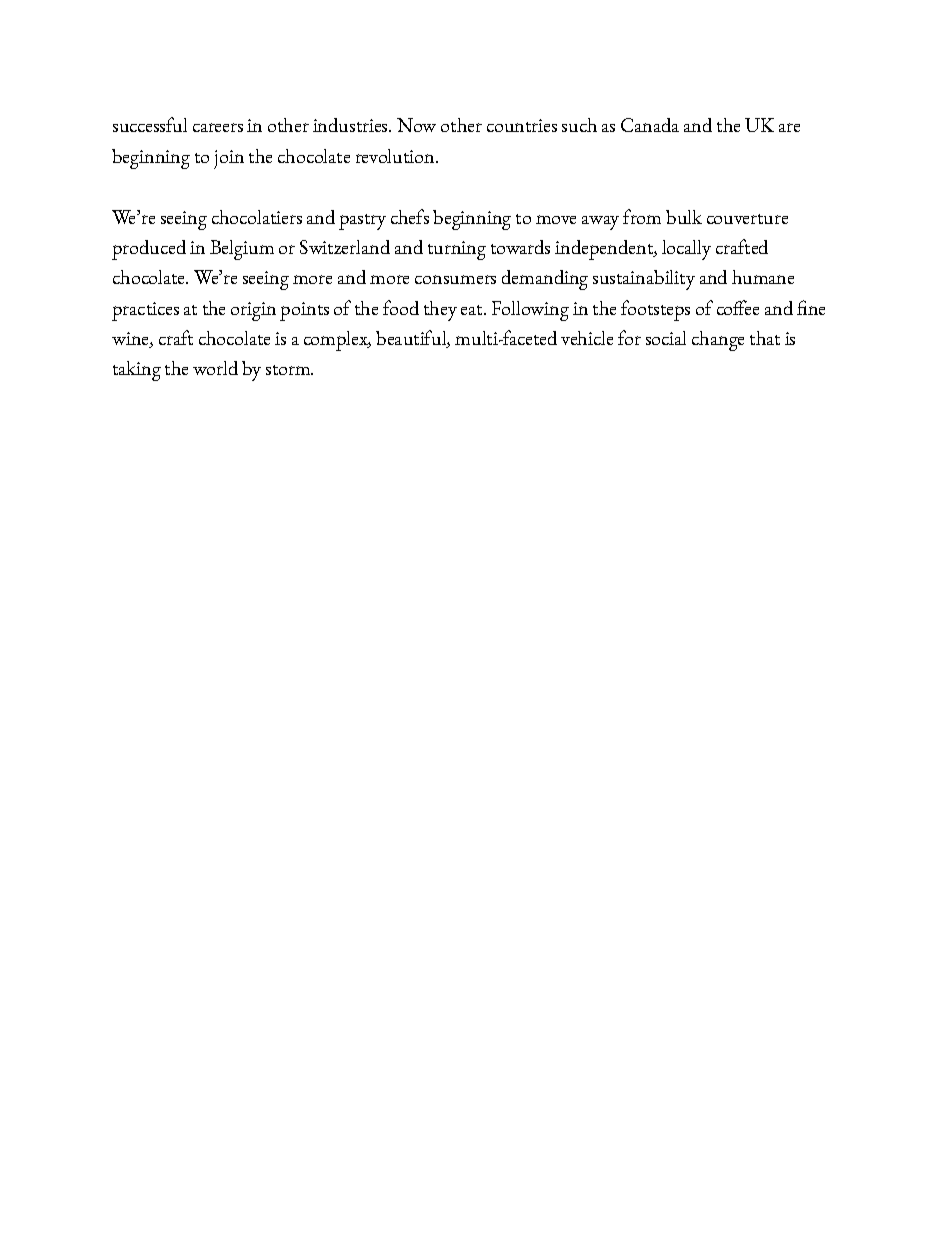 This screenshot has width=952, height=1233. Describe the element at coordinates (218, 127) in the screenshot. I see `careers` at that location.
